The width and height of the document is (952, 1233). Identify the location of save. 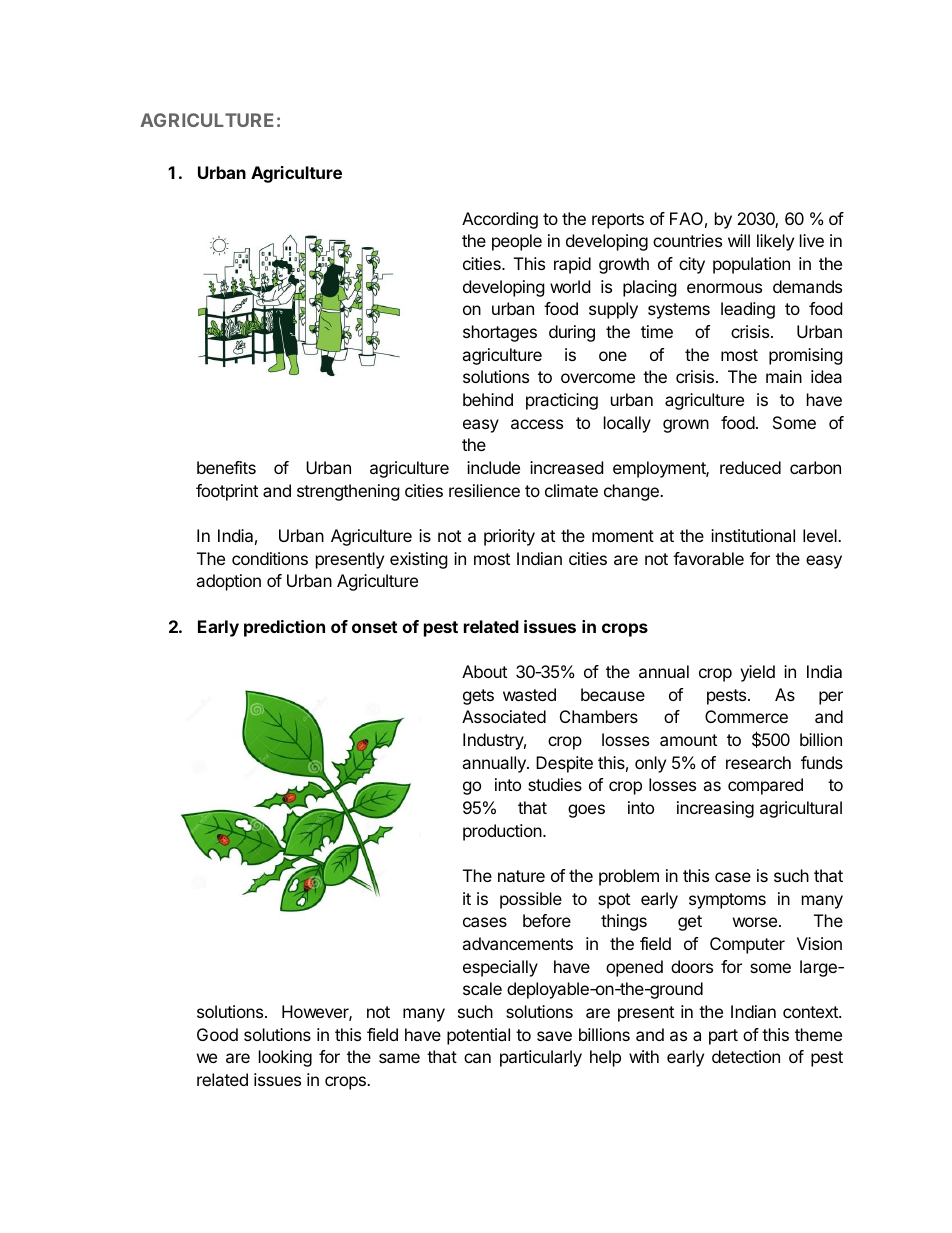
(554, 1036).
